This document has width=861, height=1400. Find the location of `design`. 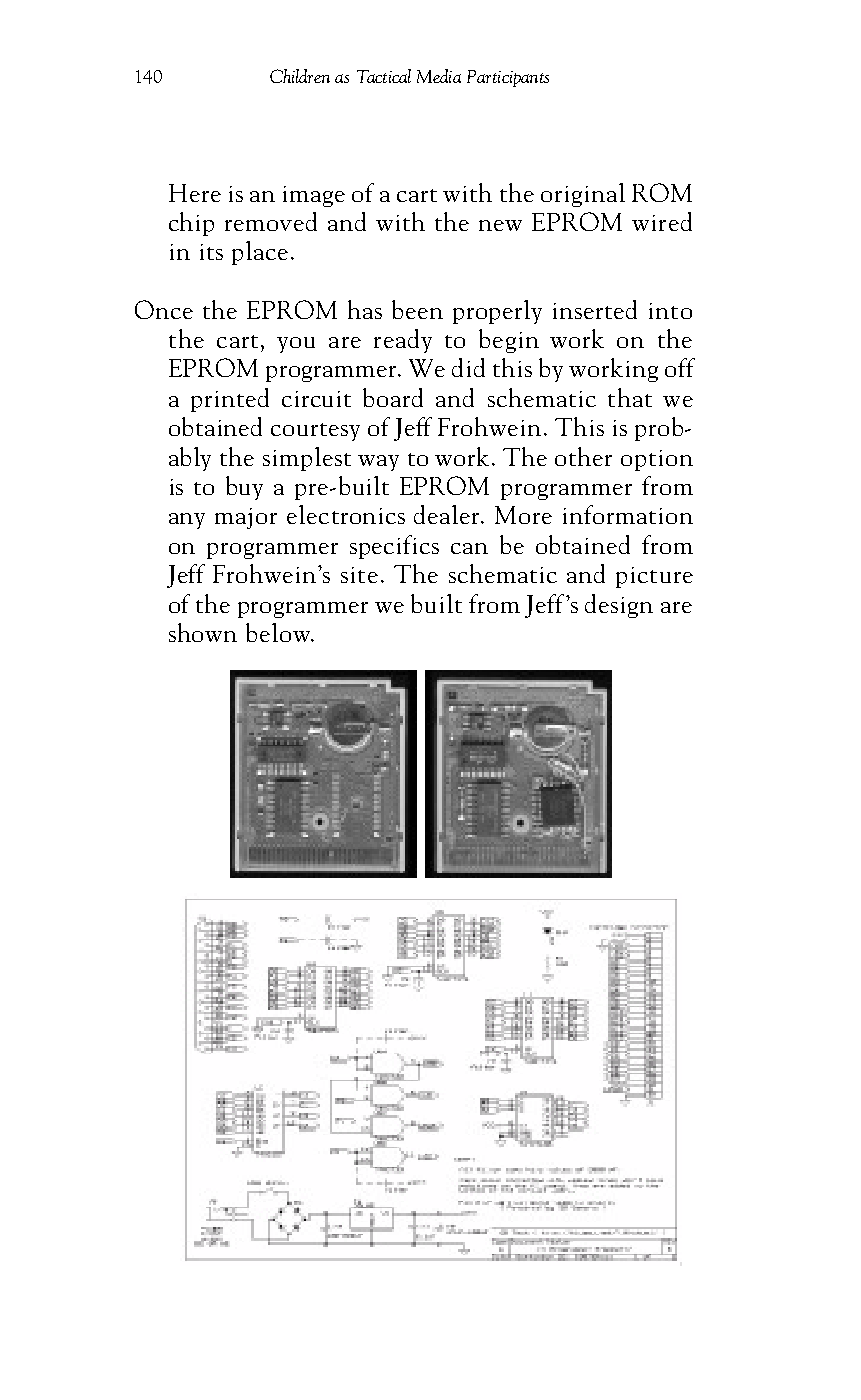

design is located at coordinates (619, 606).
